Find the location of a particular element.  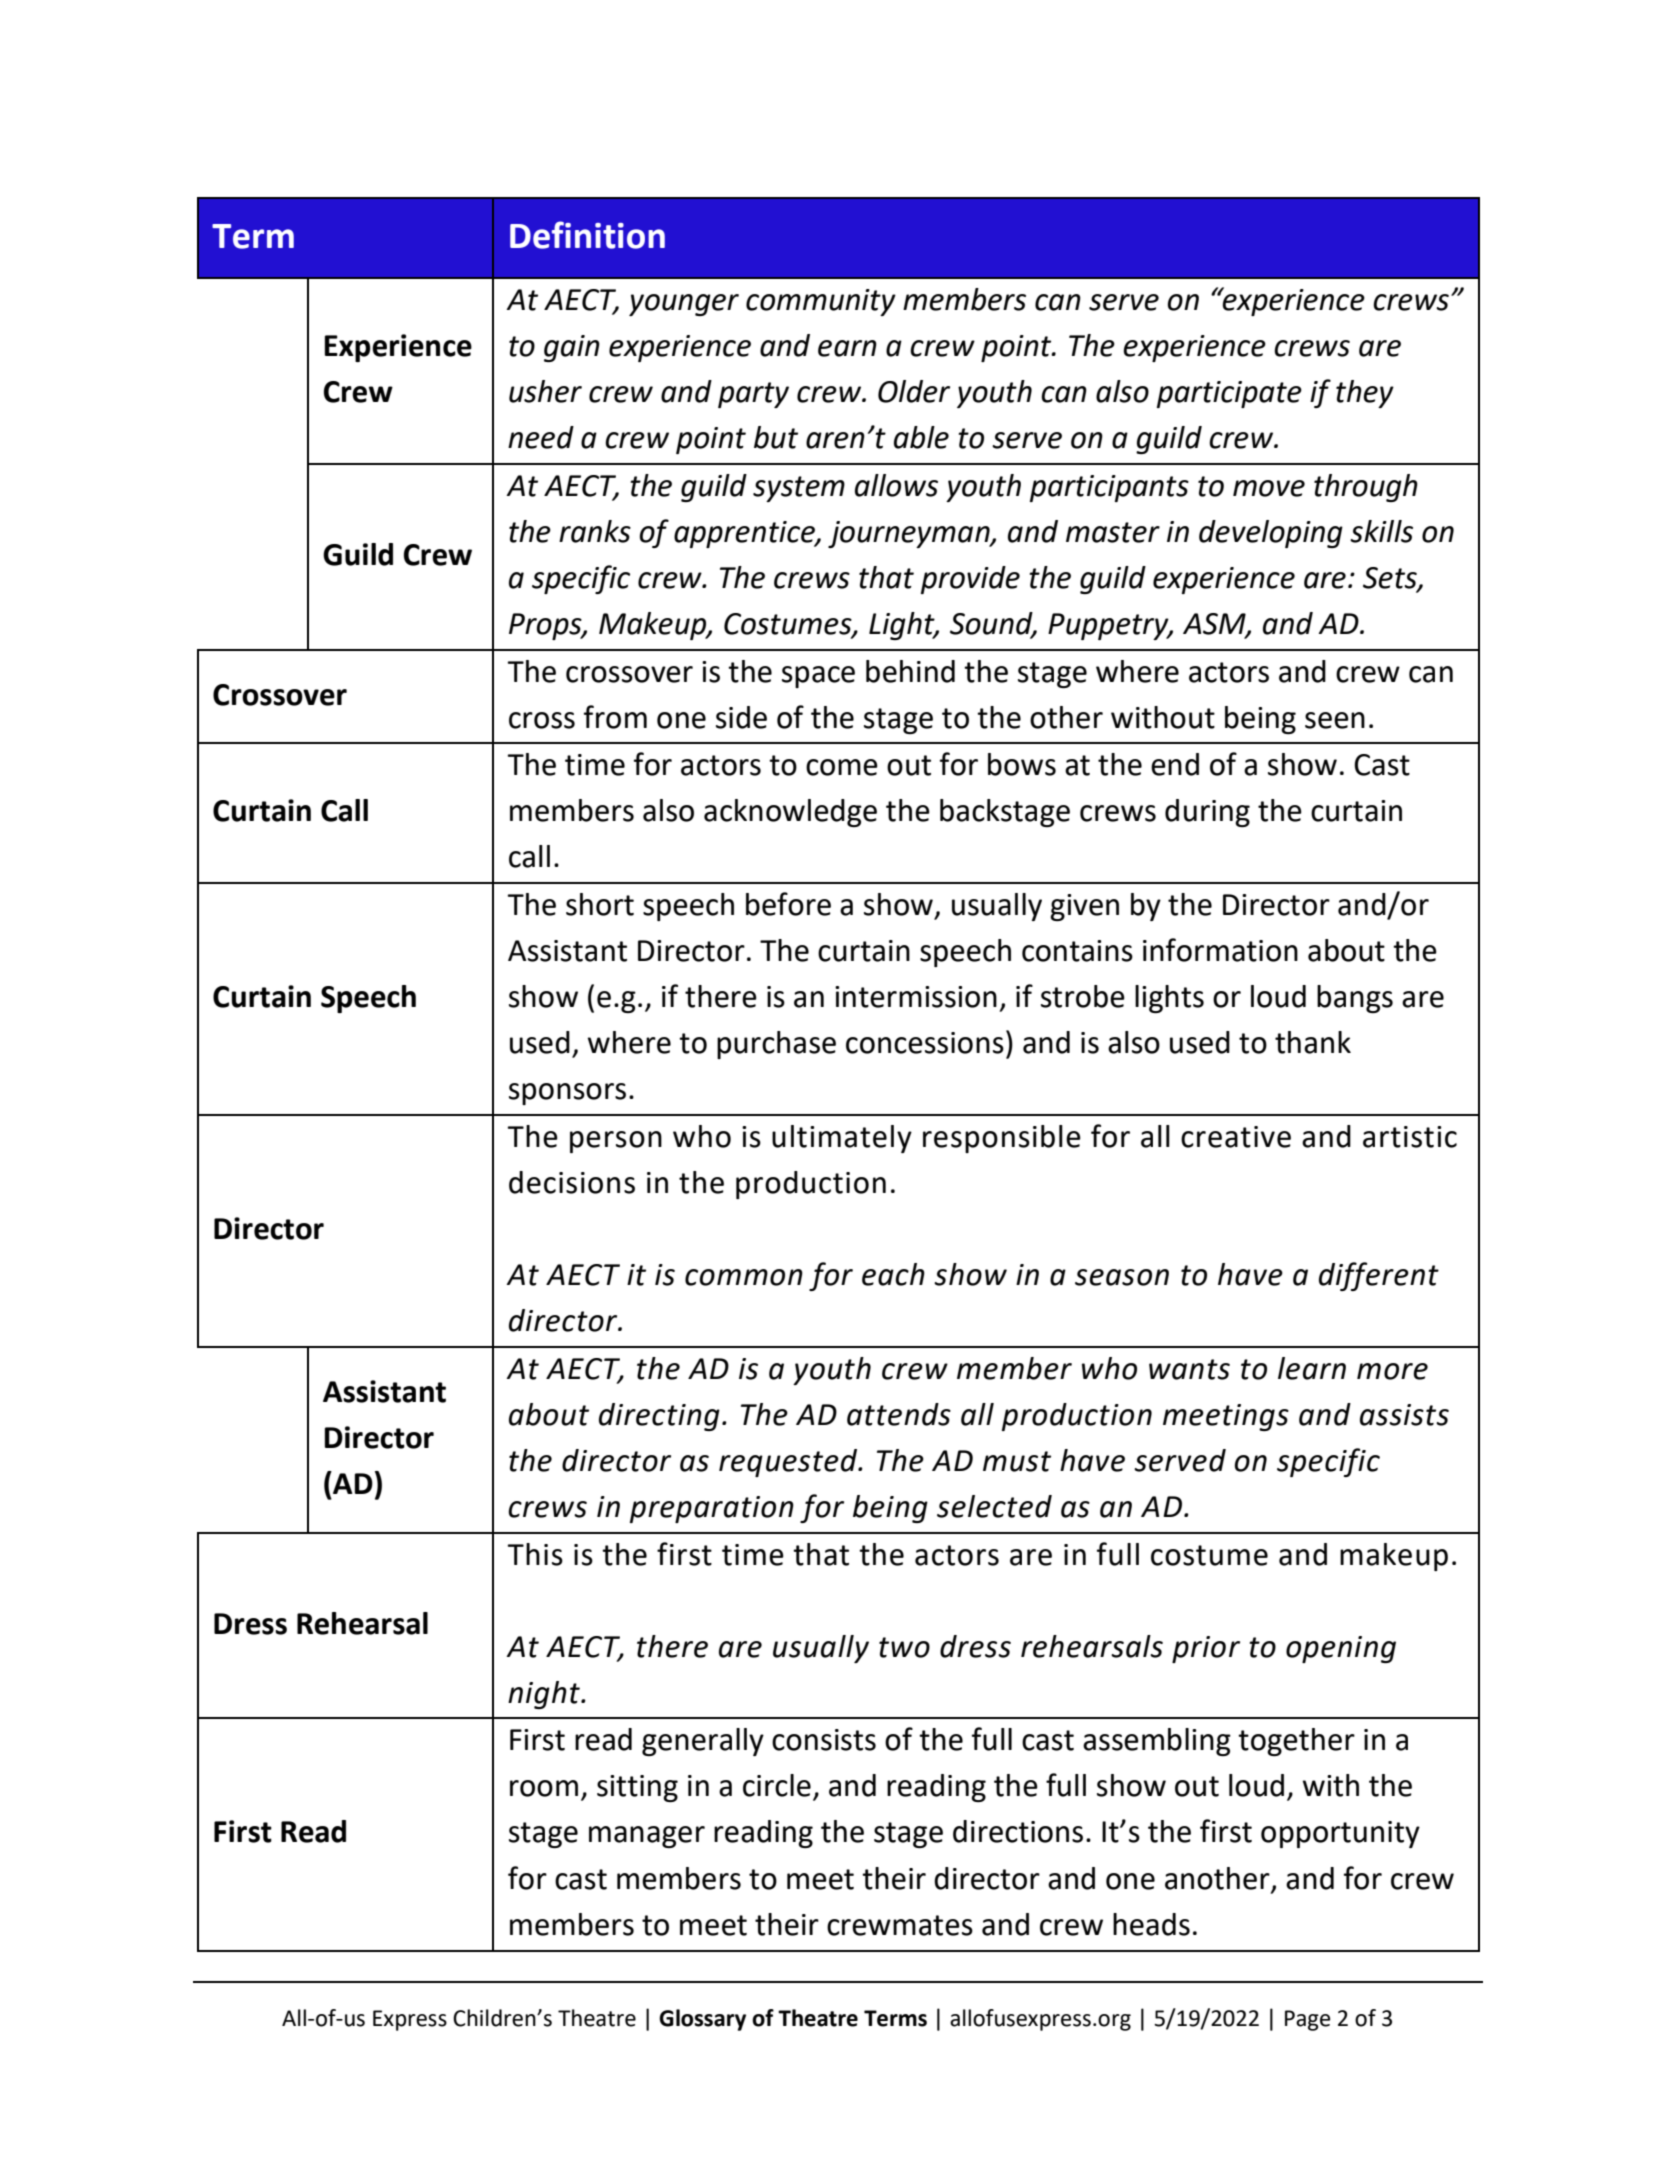

responsible is located at coordinates (1002, 1139).
